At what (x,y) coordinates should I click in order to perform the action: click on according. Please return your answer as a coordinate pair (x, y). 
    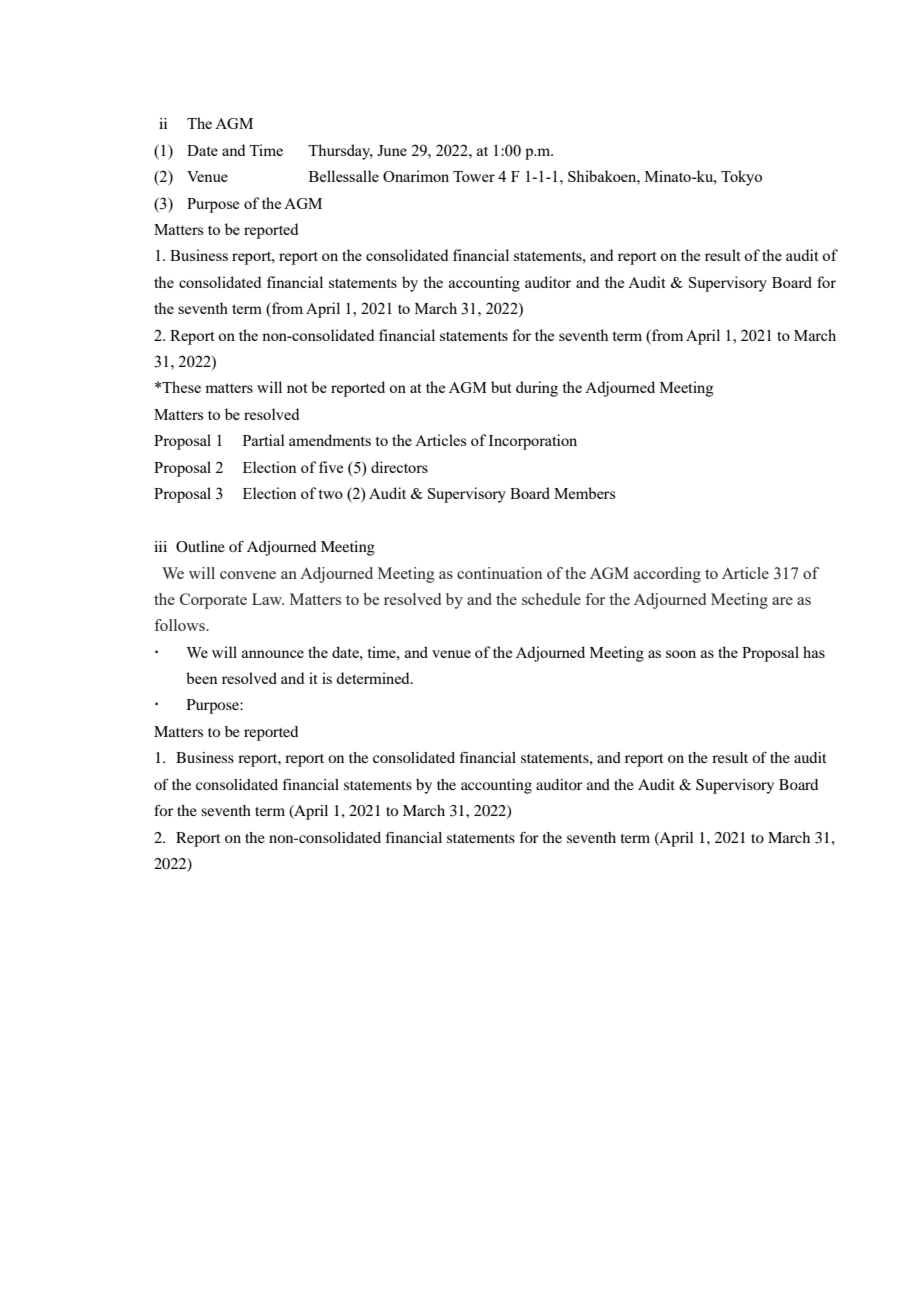
    Looking at the image, I should click on (667, 575).
